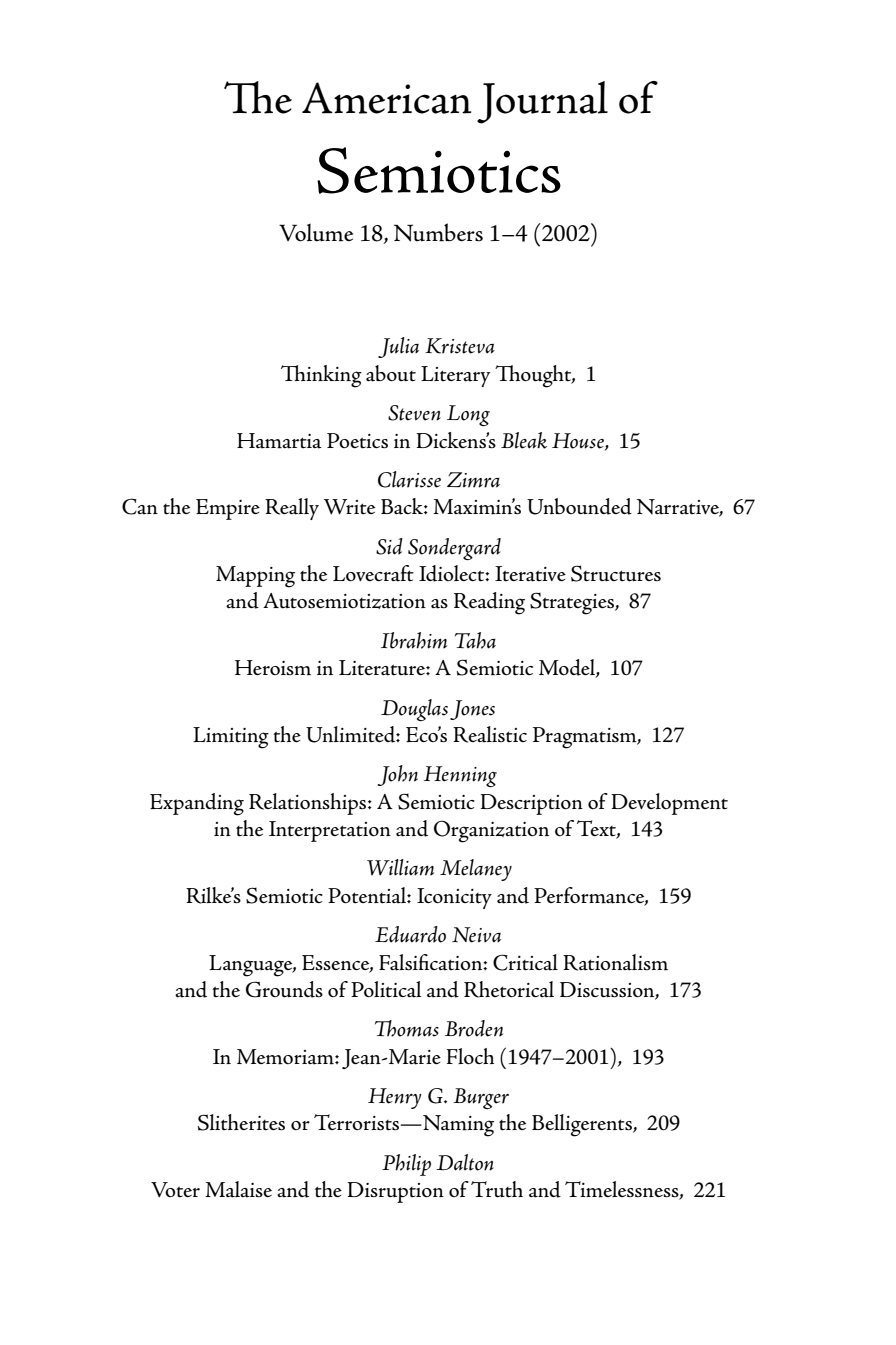  Describe the element at coordinates (386, 98) in the screenshot. I see `American` at that location.
